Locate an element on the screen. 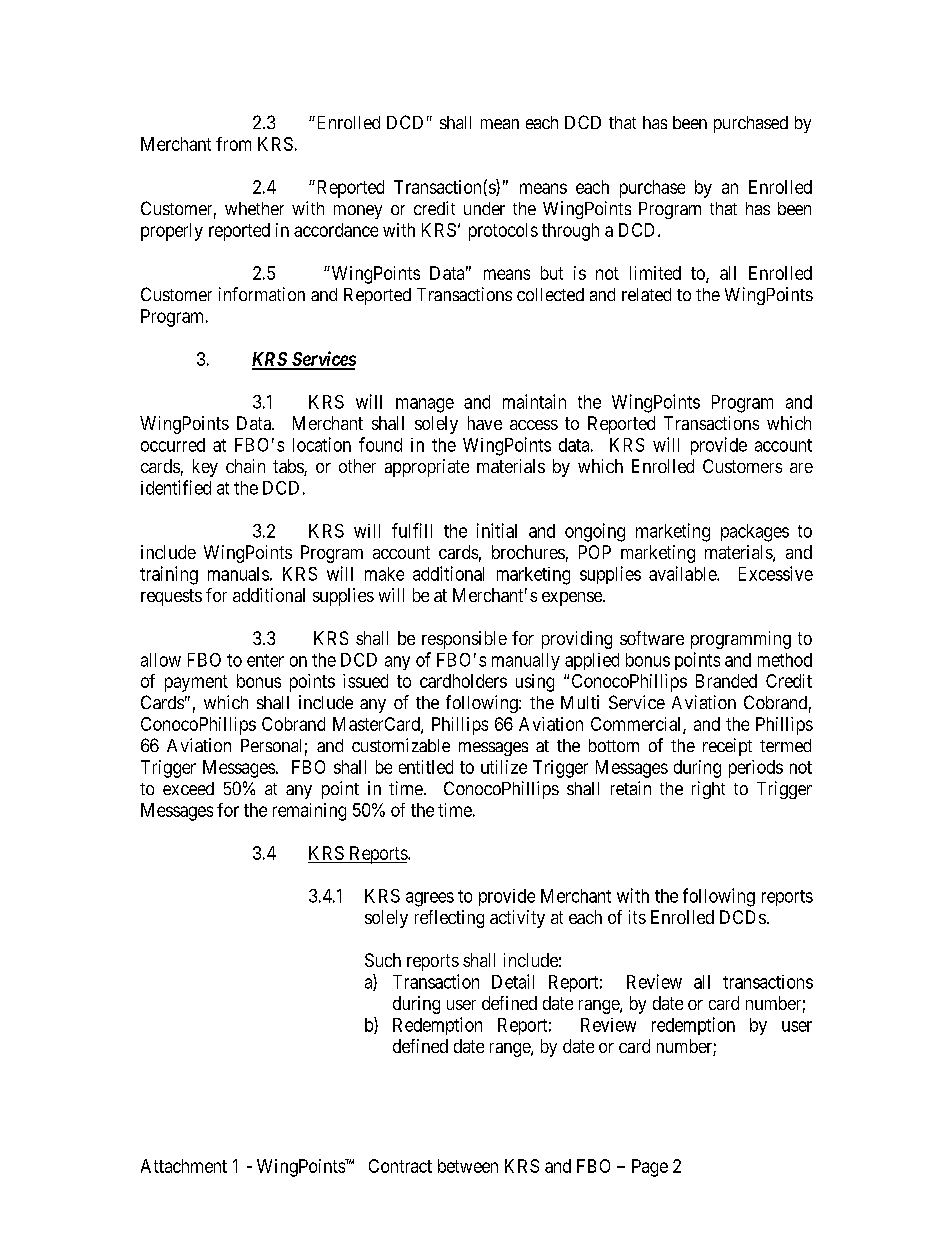 The image size is (952, 1233). packages is located at coordinates (755, 533).
